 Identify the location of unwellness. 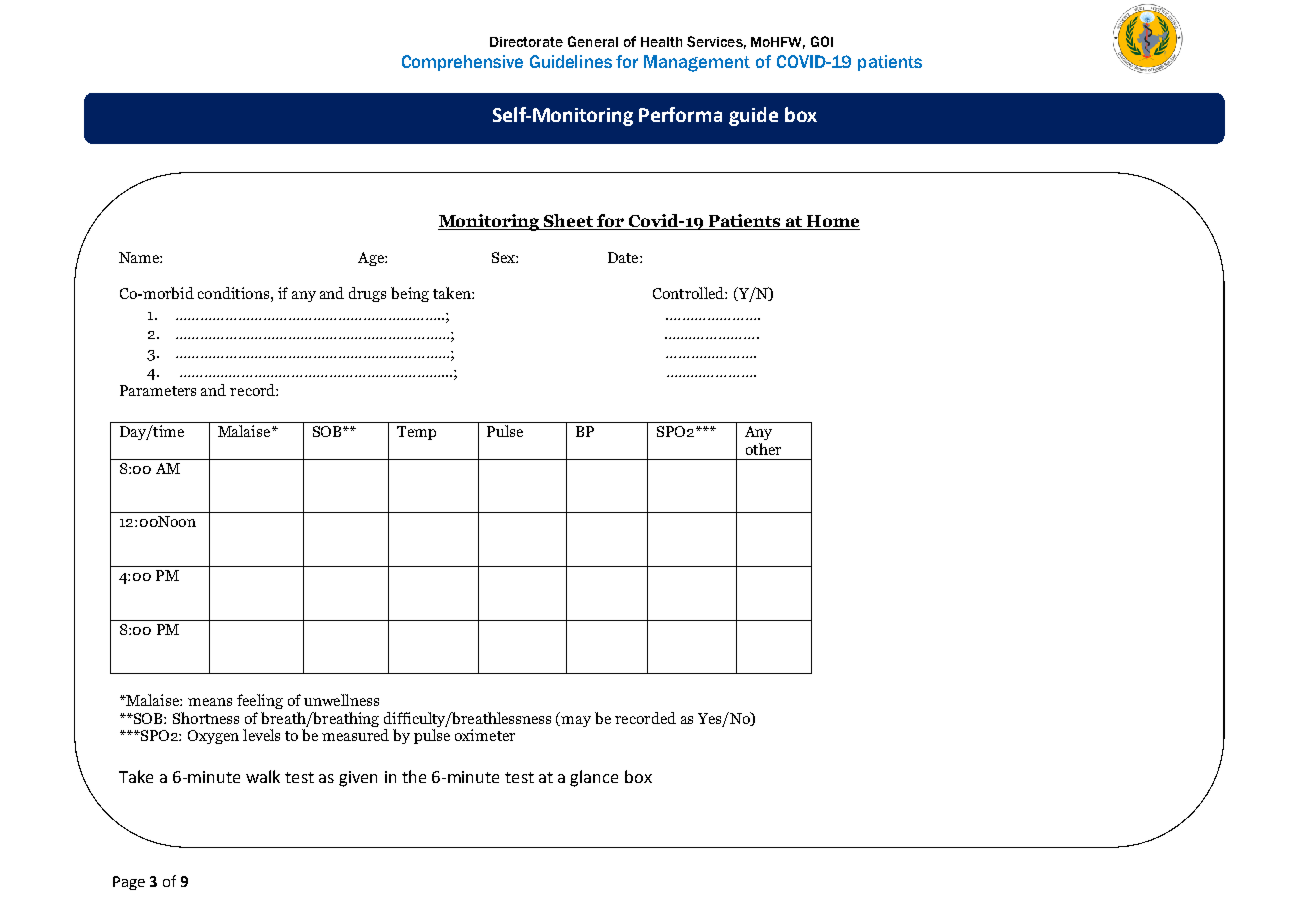
(341, 700).
